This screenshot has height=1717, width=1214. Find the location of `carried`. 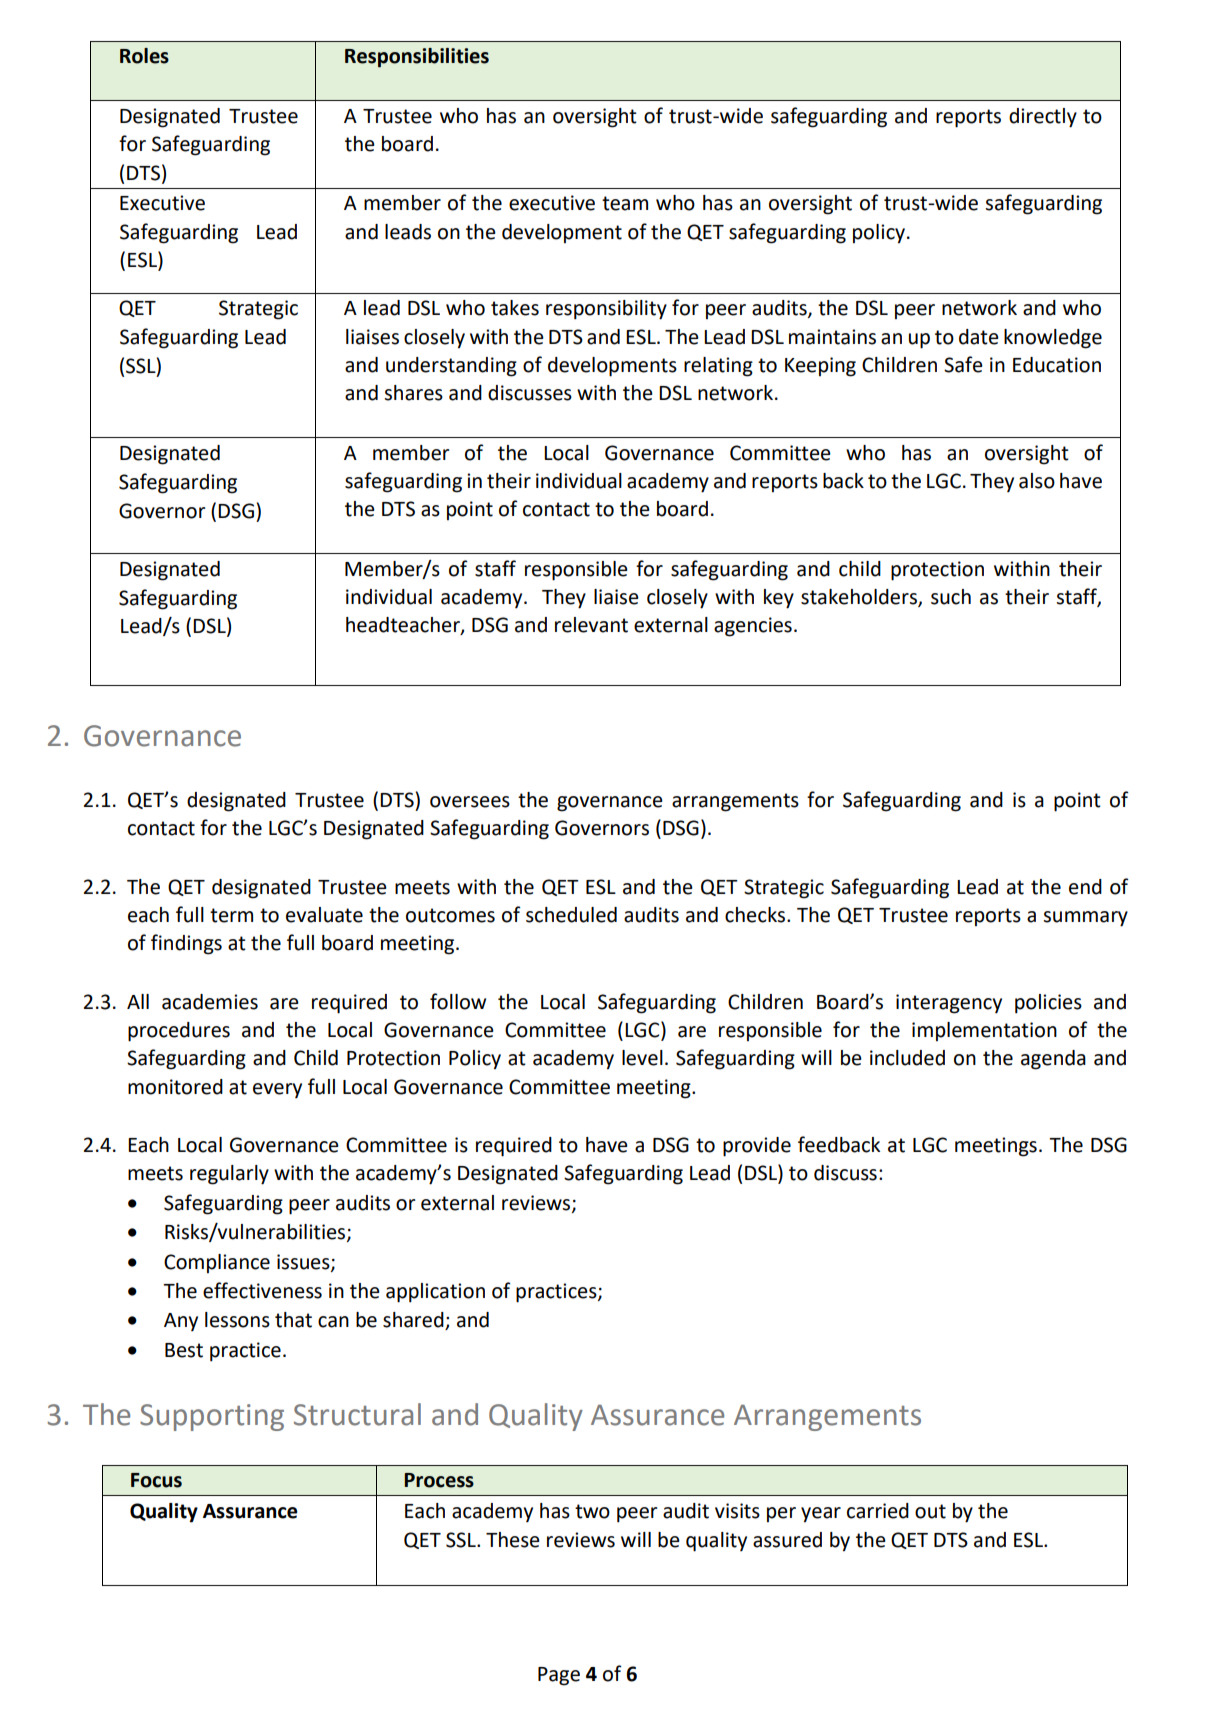

carried is located at coordinates (878, 1511).
